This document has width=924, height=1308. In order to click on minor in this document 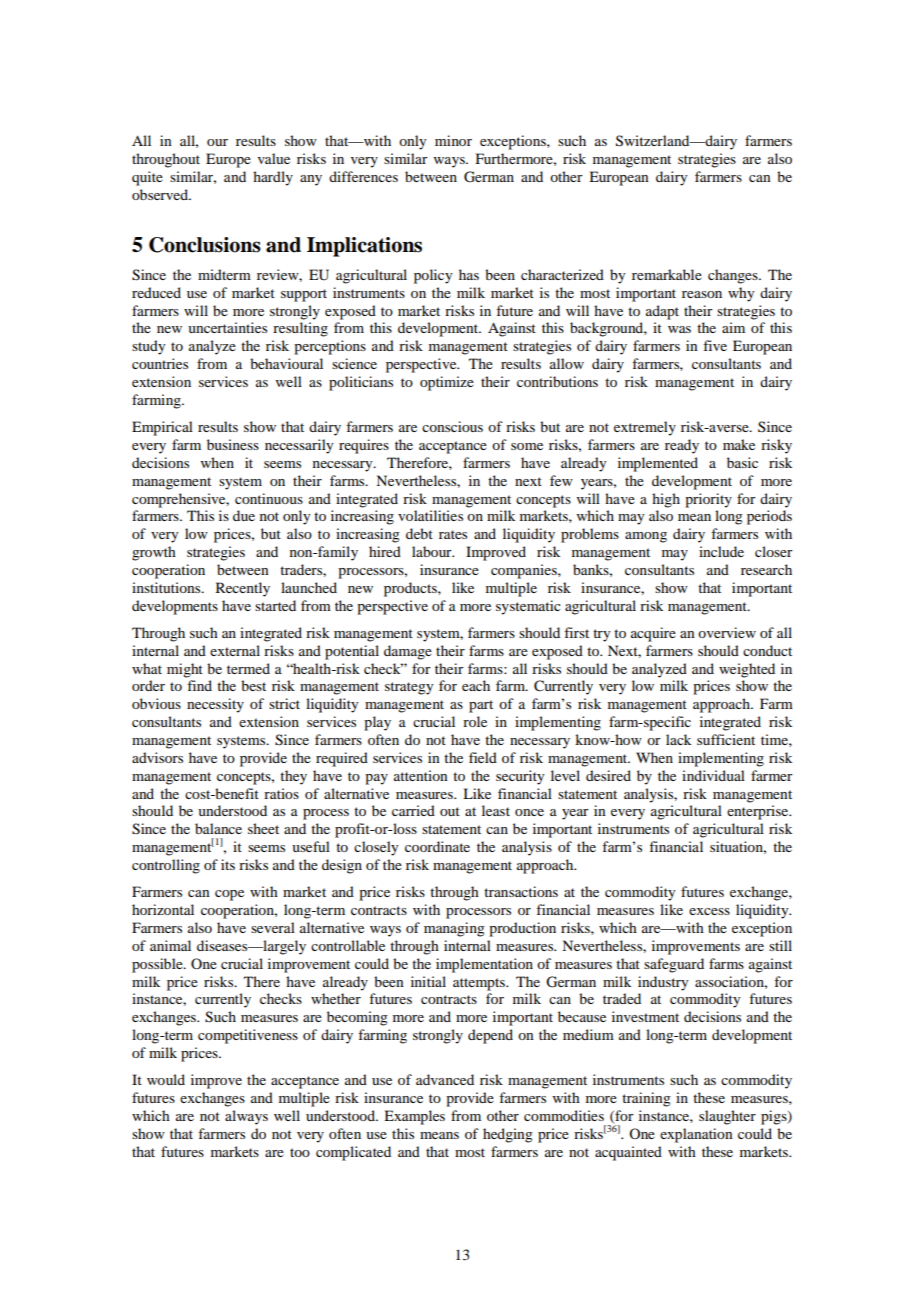, I will do `click(453, 140)`.
